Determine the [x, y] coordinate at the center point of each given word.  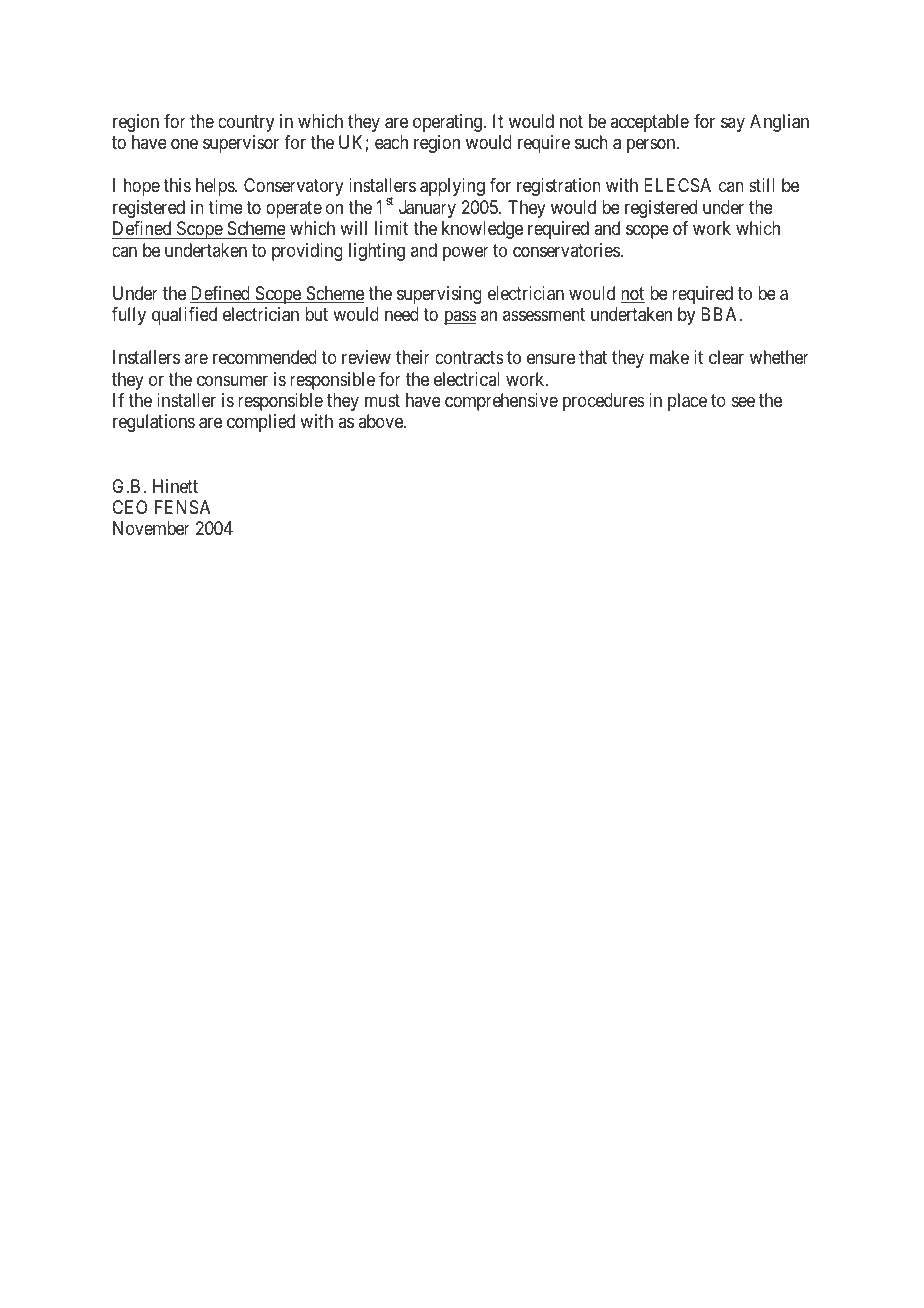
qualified [184, 316]
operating [448, 123]
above [381, 421]
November [151, 528]
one [184, 144]
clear [726, 357]
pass [460, 317]
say [733, 125]
